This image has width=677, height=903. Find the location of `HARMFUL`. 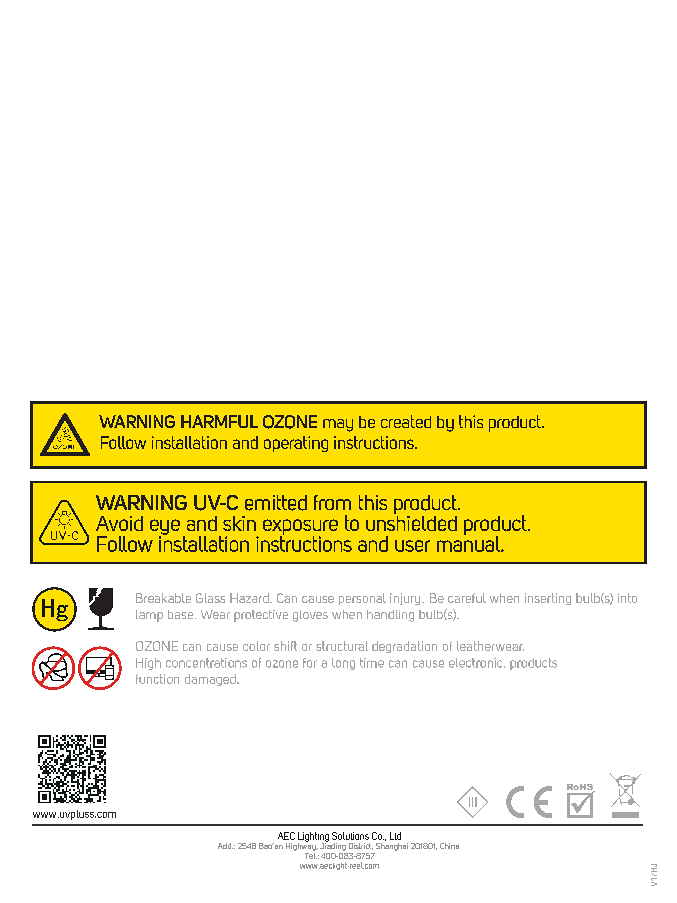

HARMFUL is located at coordinates (219, 421).
